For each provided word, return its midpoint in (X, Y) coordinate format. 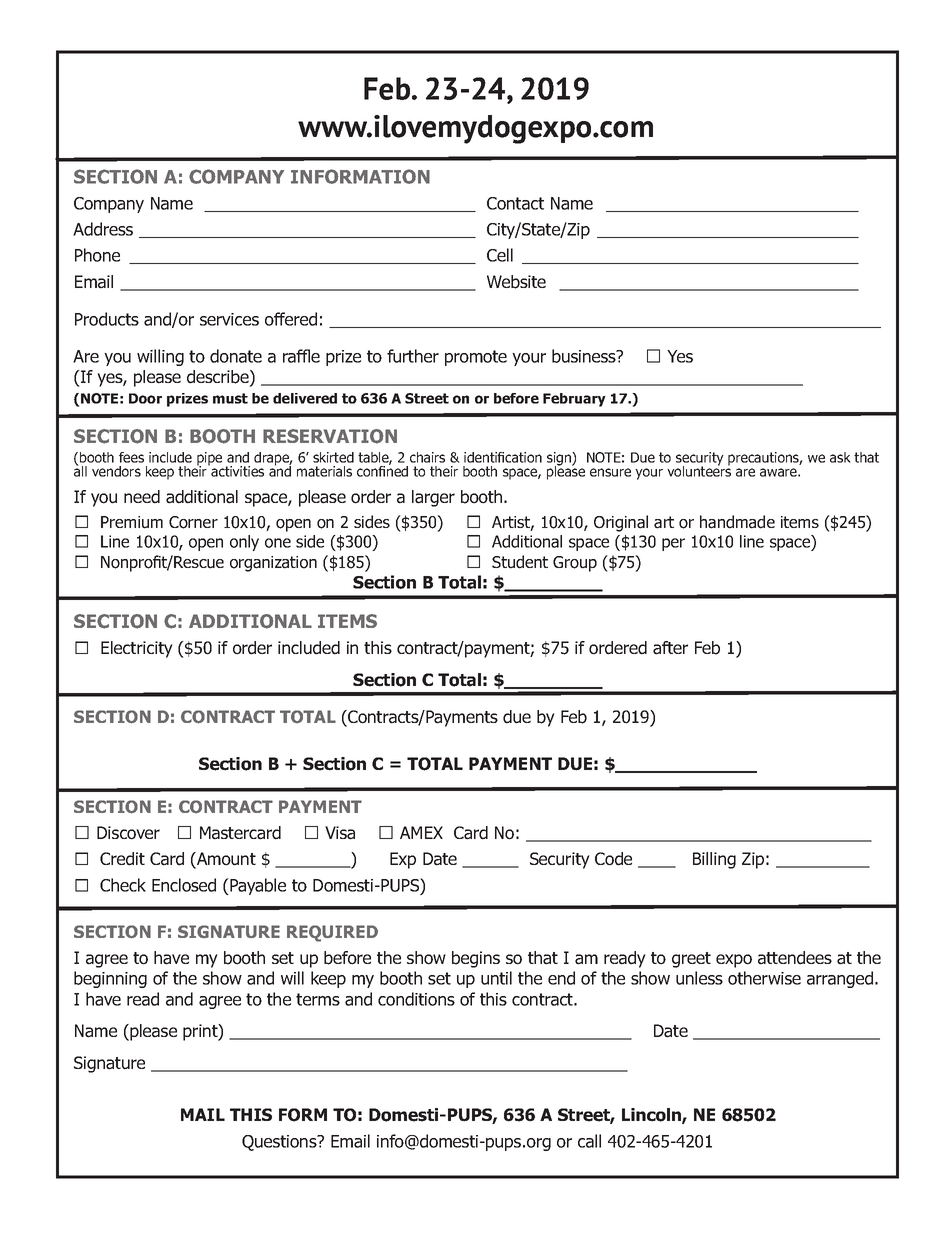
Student (520, 562)
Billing (714, 860)
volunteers (699, 470)
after (670, 648)
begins (476, 959)
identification (503, 457)
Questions (280, 1143)
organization (273, 564)
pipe (209, 460)
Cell (500, 255)
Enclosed (184, 885)
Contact (515, 203)
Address (103, 229)
